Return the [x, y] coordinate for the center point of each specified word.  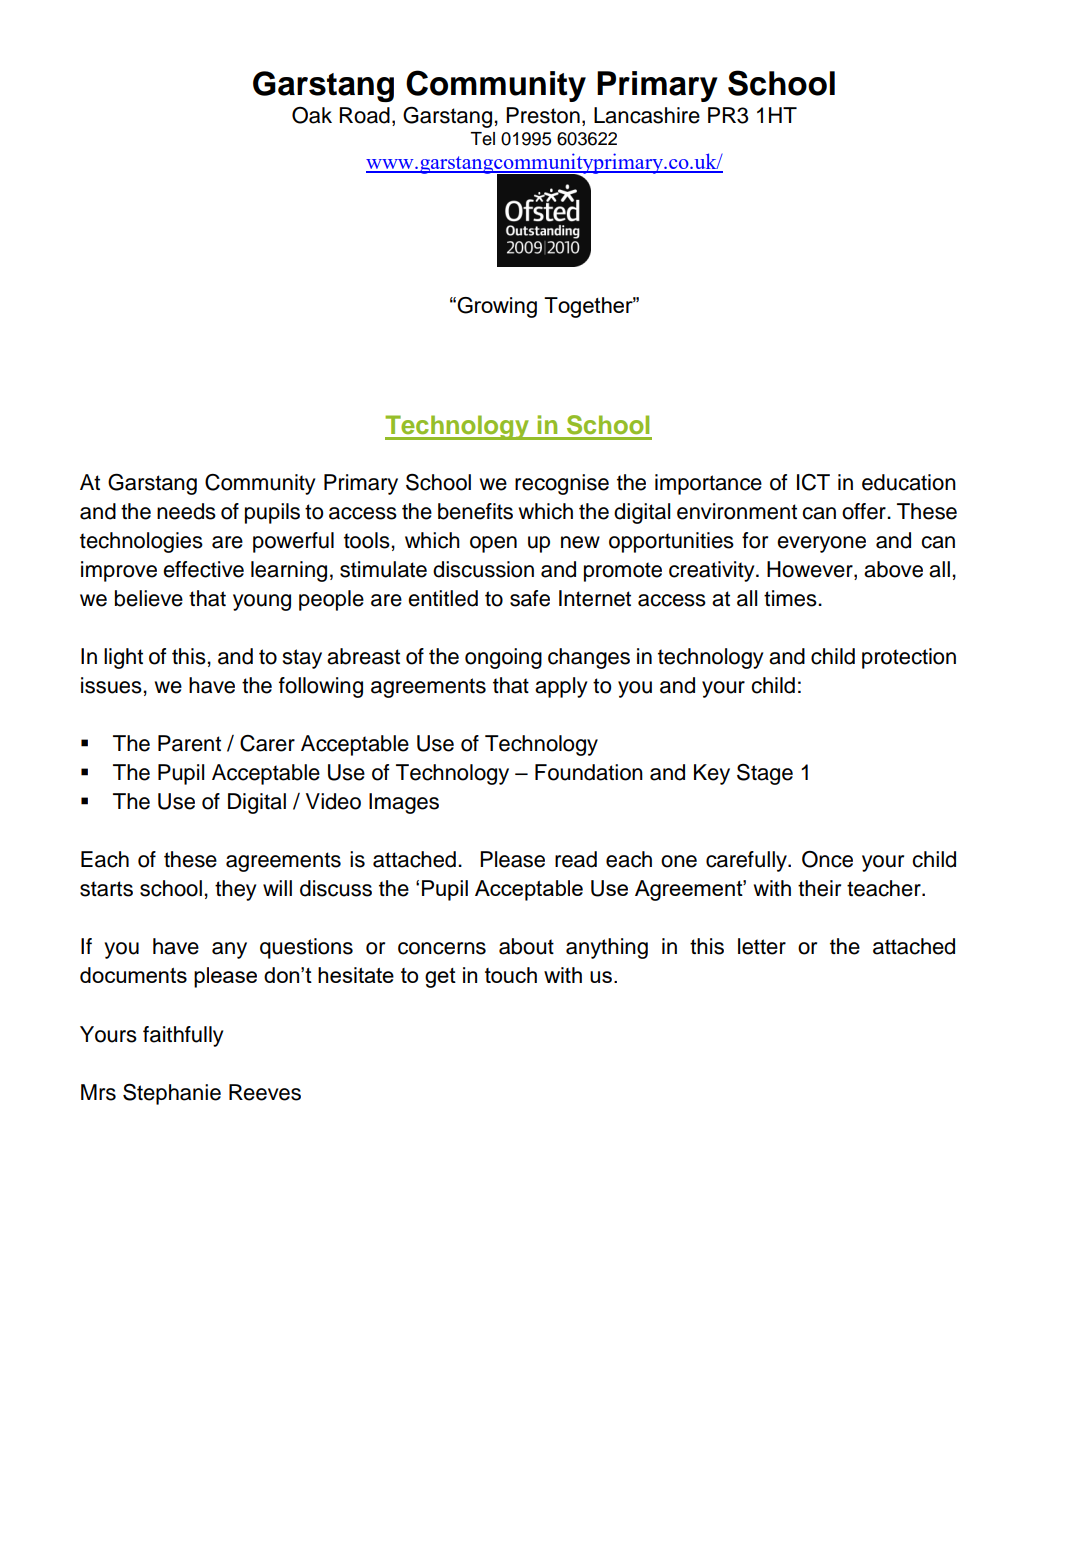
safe [530, 598]
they [235, 890]
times [791, 598]
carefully [747, 861]
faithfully [183, 1036]
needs [186, 511]
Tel [482, 139]
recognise [562, 484]
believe [149, 598]
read [576, 859]
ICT [813, 482]
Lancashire [647, 115]
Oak [312, 115]
